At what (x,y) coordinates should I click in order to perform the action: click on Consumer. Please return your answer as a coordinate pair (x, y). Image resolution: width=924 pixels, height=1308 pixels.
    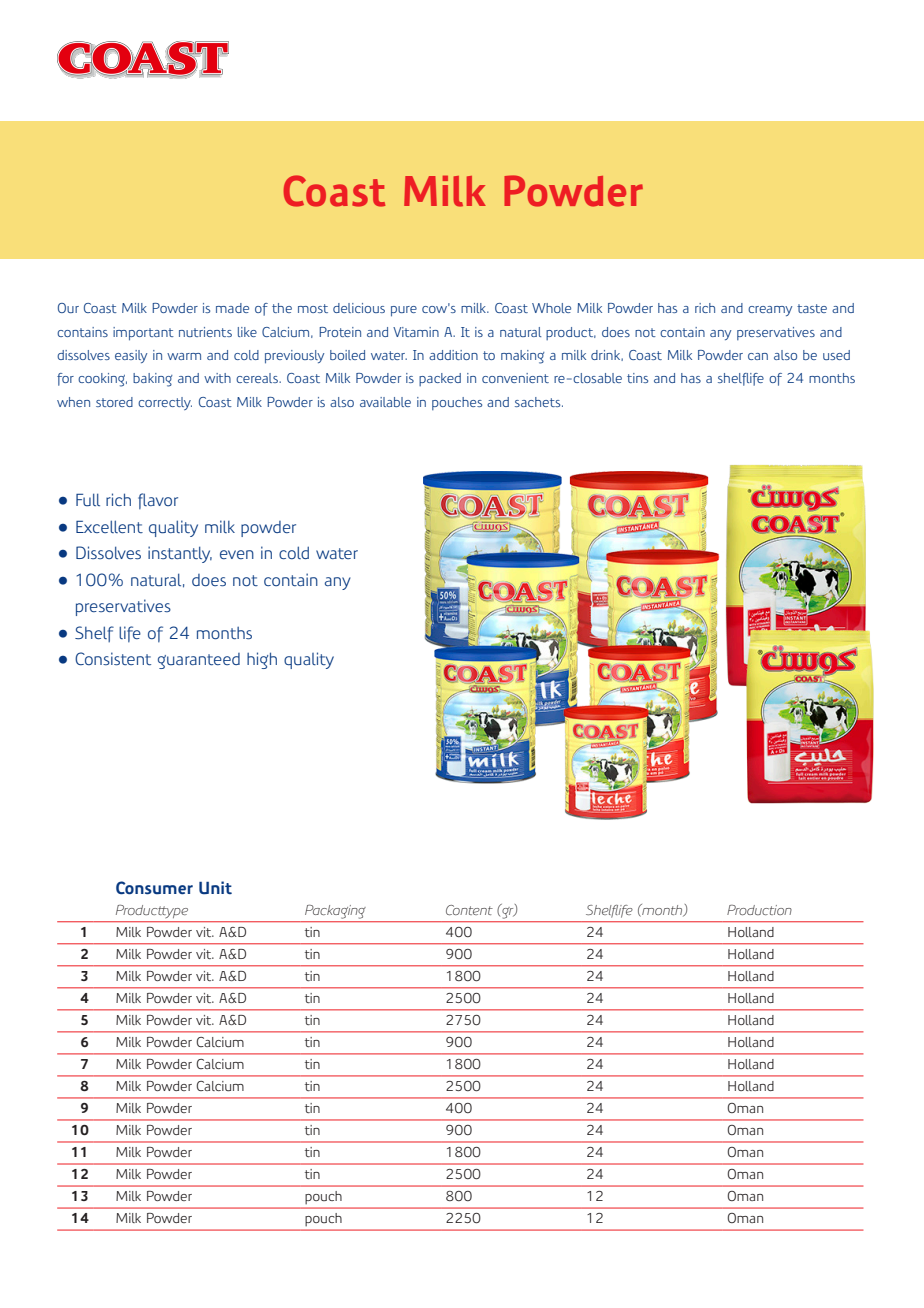
    Looking at the image, I should click on (154, 887).
